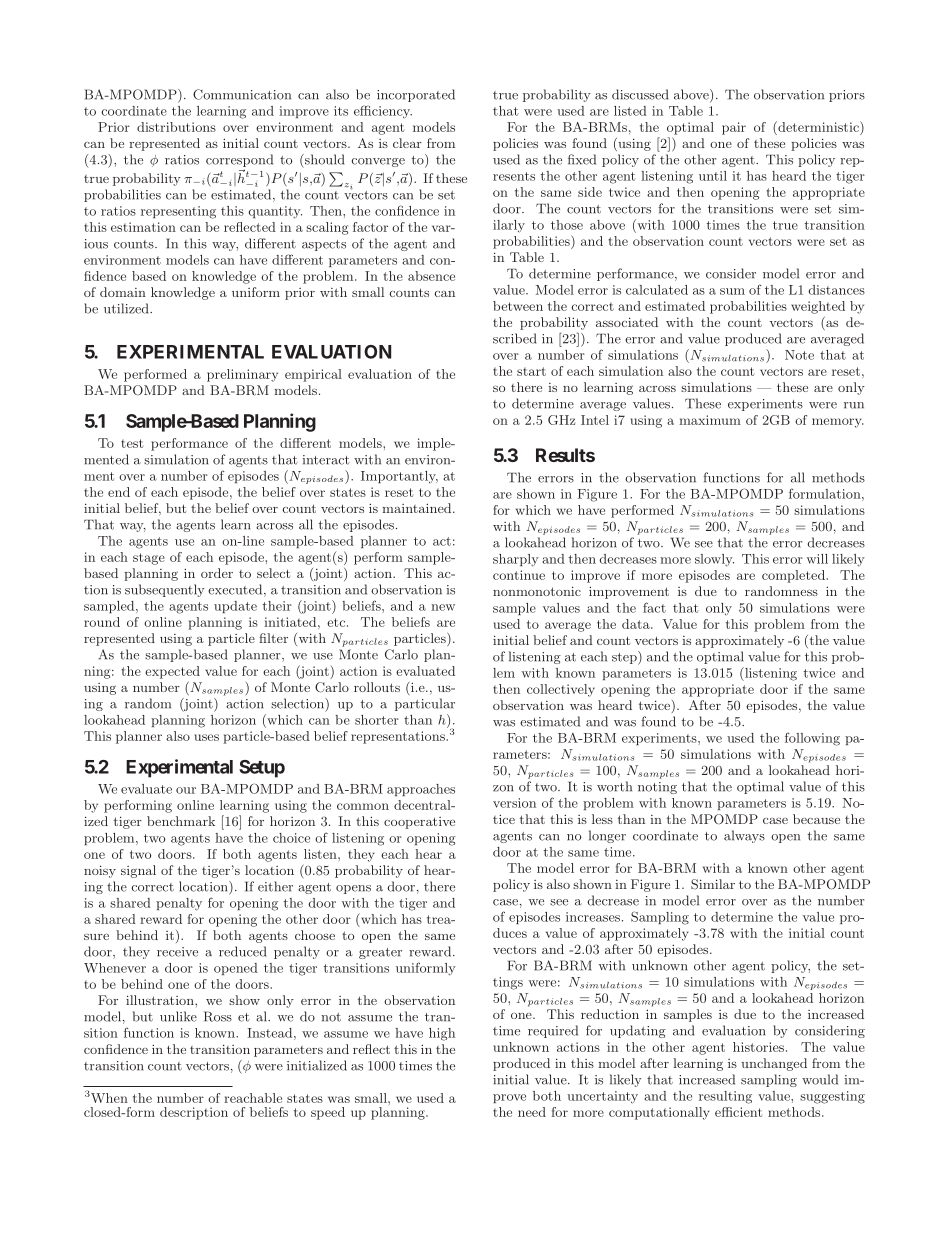 This image has height=1233, width=952. What do you see at coordinates (418, 508) in the image?
I see `maintained` at bounding box center [418, 508].
